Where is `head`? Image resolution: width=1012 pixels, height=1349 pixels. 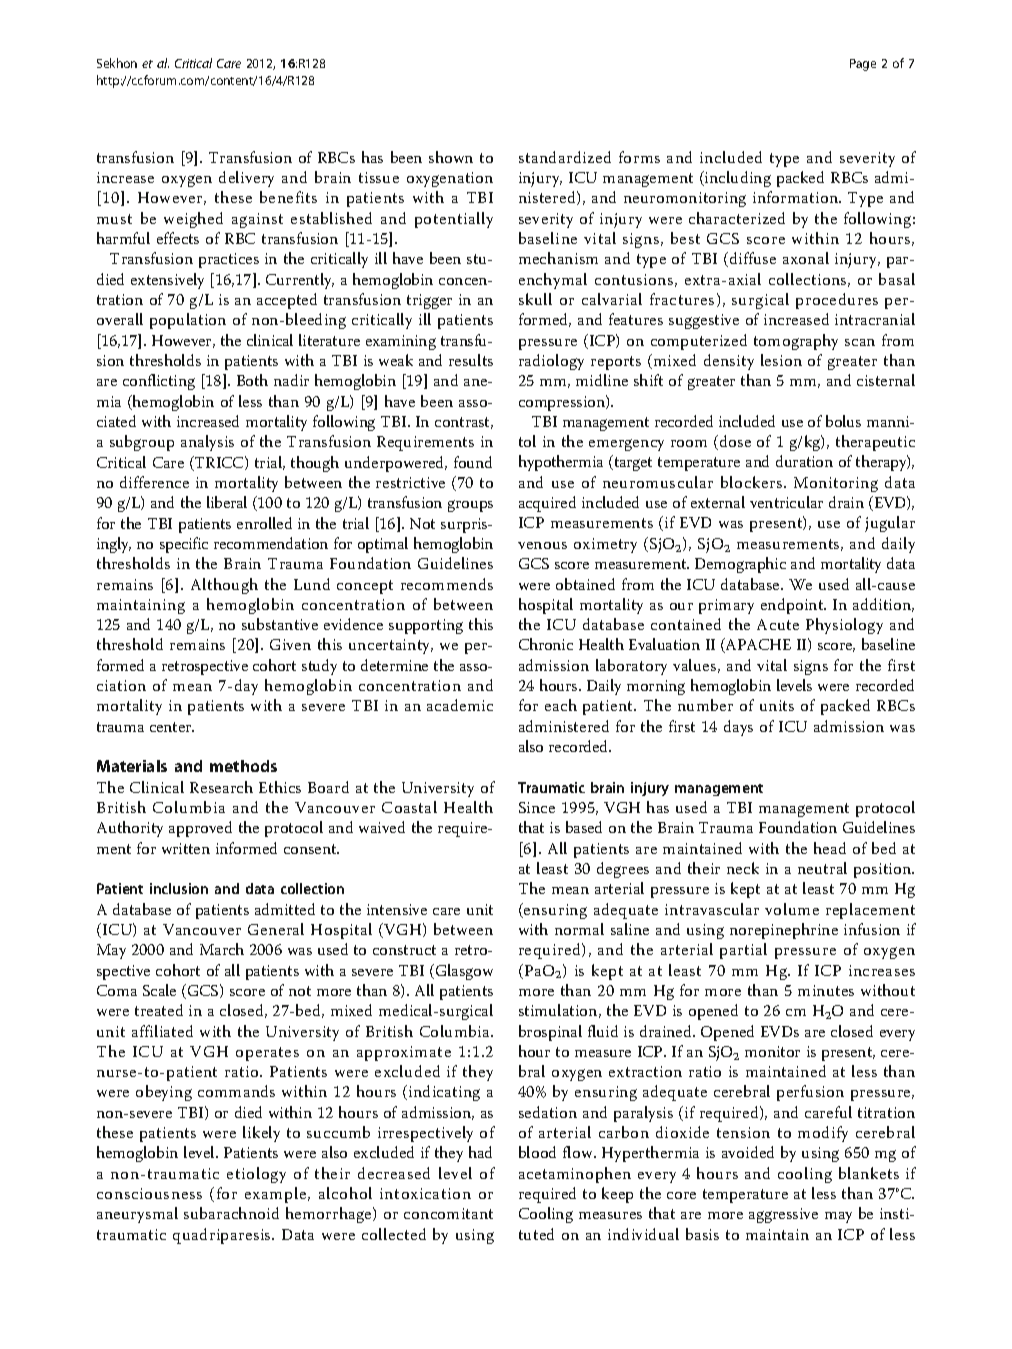 head is located at coordinates (830, 848).
